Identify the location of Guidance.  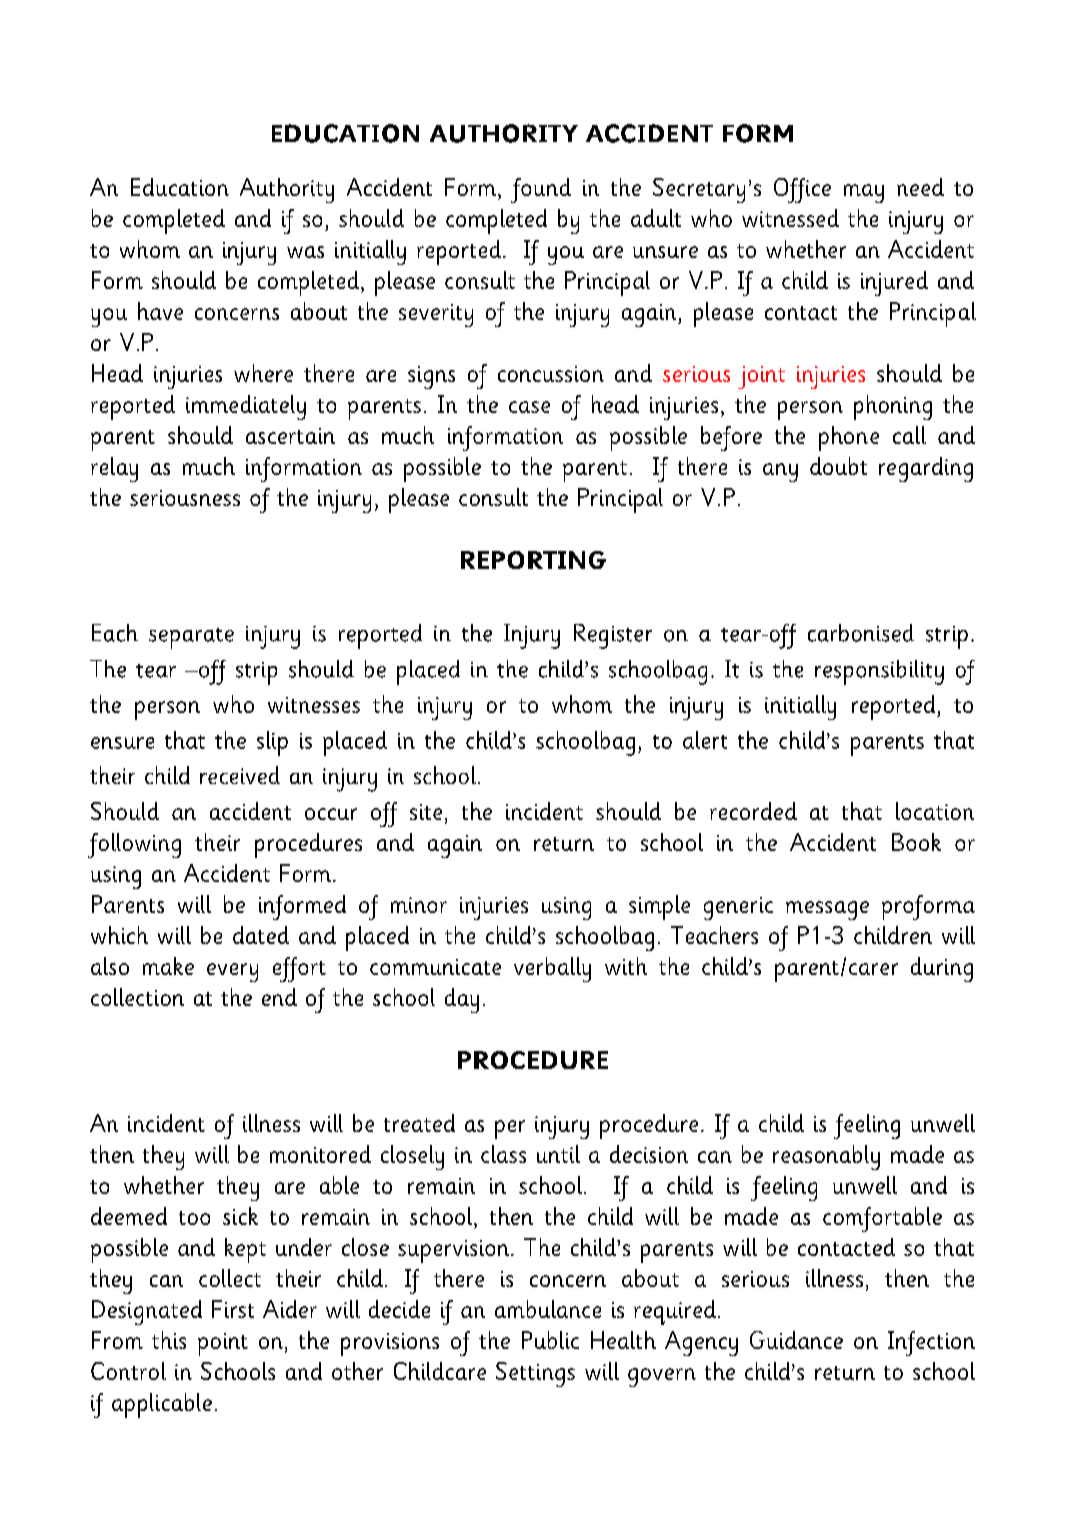
(796, 1340).
